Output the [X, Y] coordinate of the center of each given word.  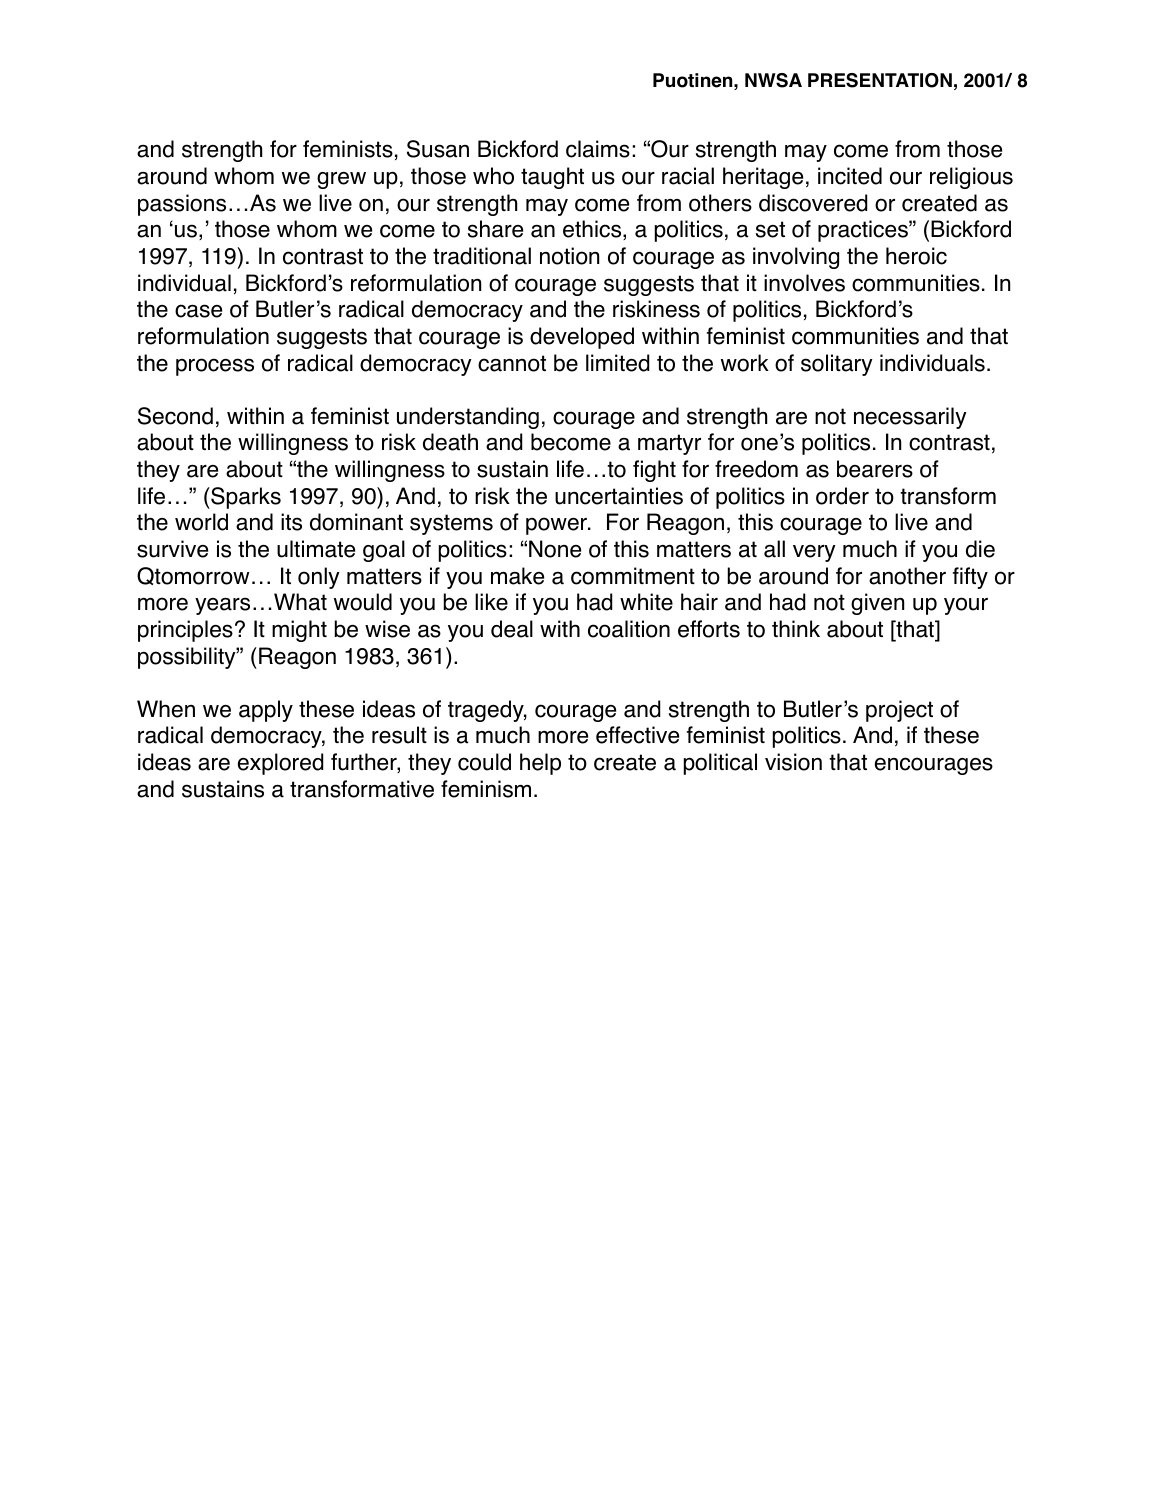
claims [598, 149]
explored [280, 764]
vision [793, 762]
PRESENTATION [880, 80]
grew [341, 180]
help [540, 764]
